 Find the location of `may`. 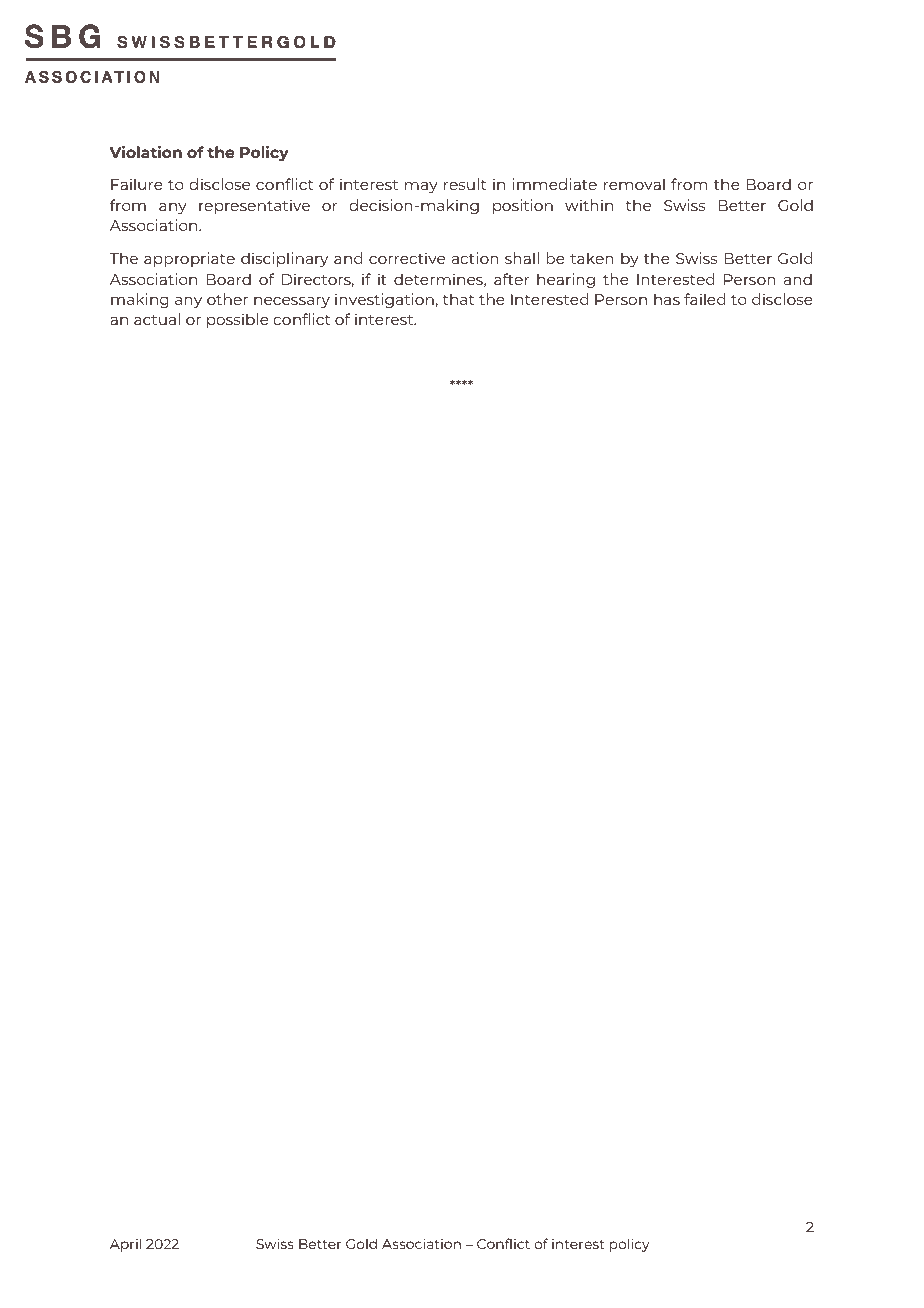

may is located at coordinates (421, 187).
